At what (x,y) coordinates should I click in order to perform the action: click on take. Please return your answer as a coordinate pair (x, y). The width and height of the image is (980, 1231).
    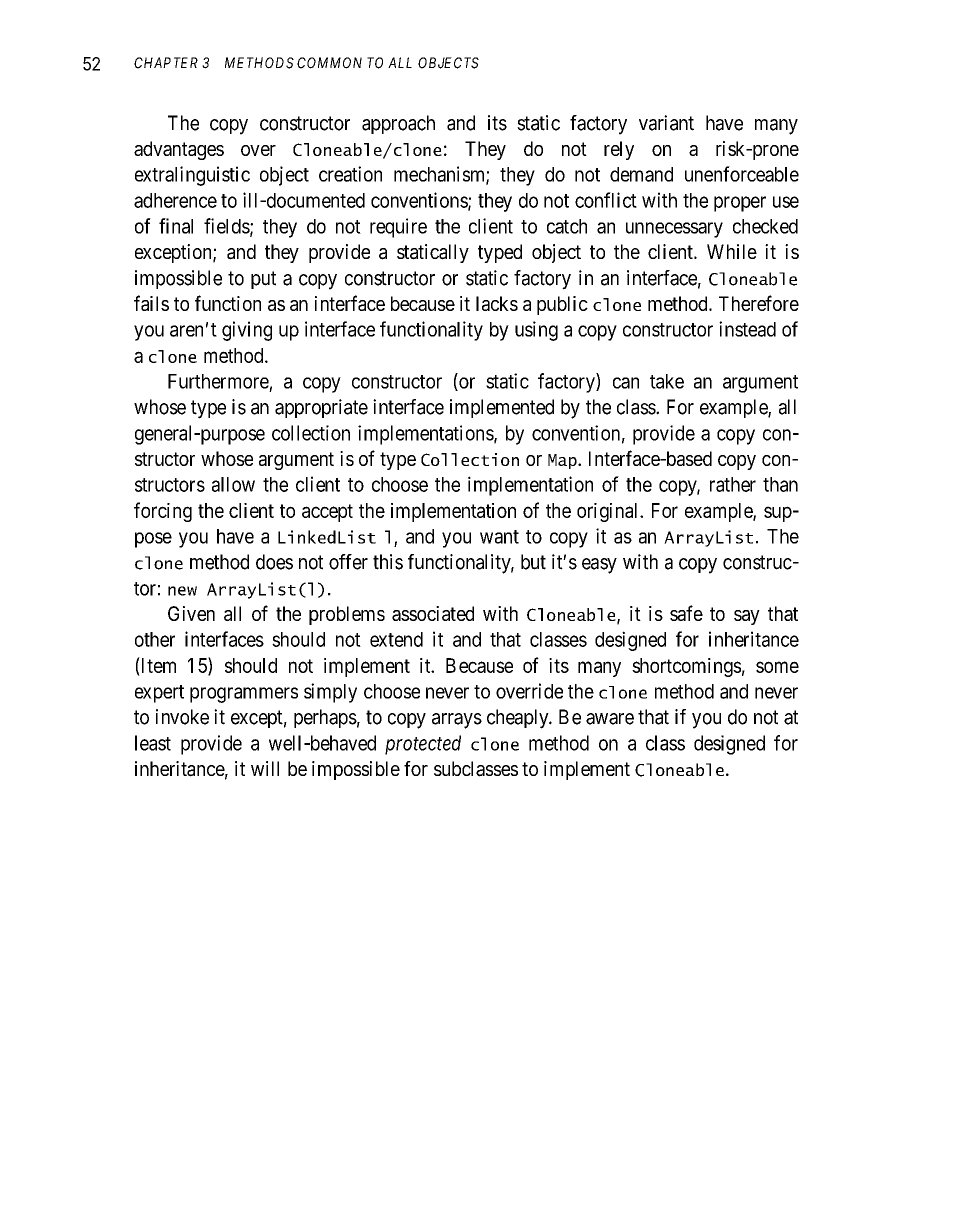
    Looking at the image, I should click on (667, 381).
